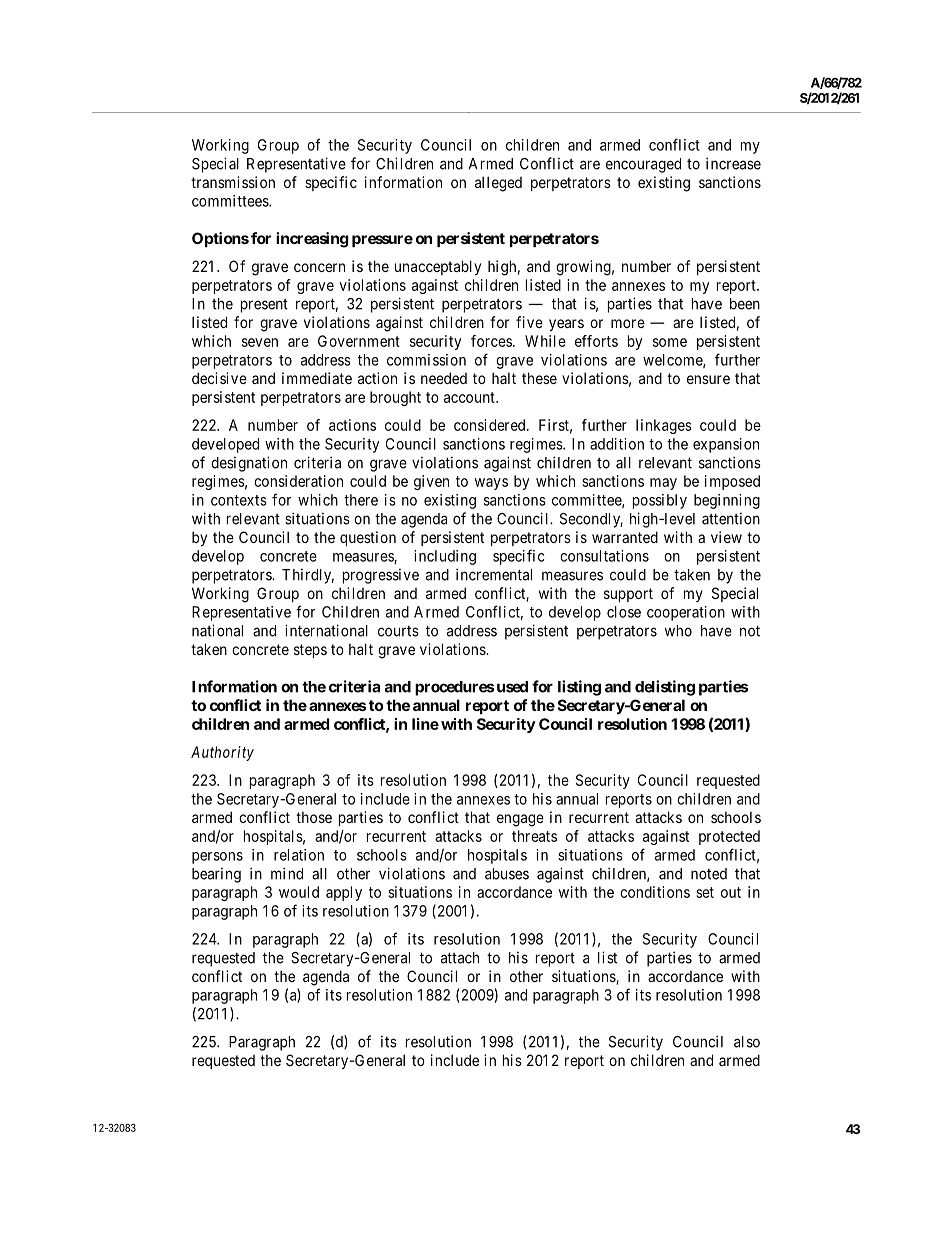  I want to click on would, so click(299, 892).
